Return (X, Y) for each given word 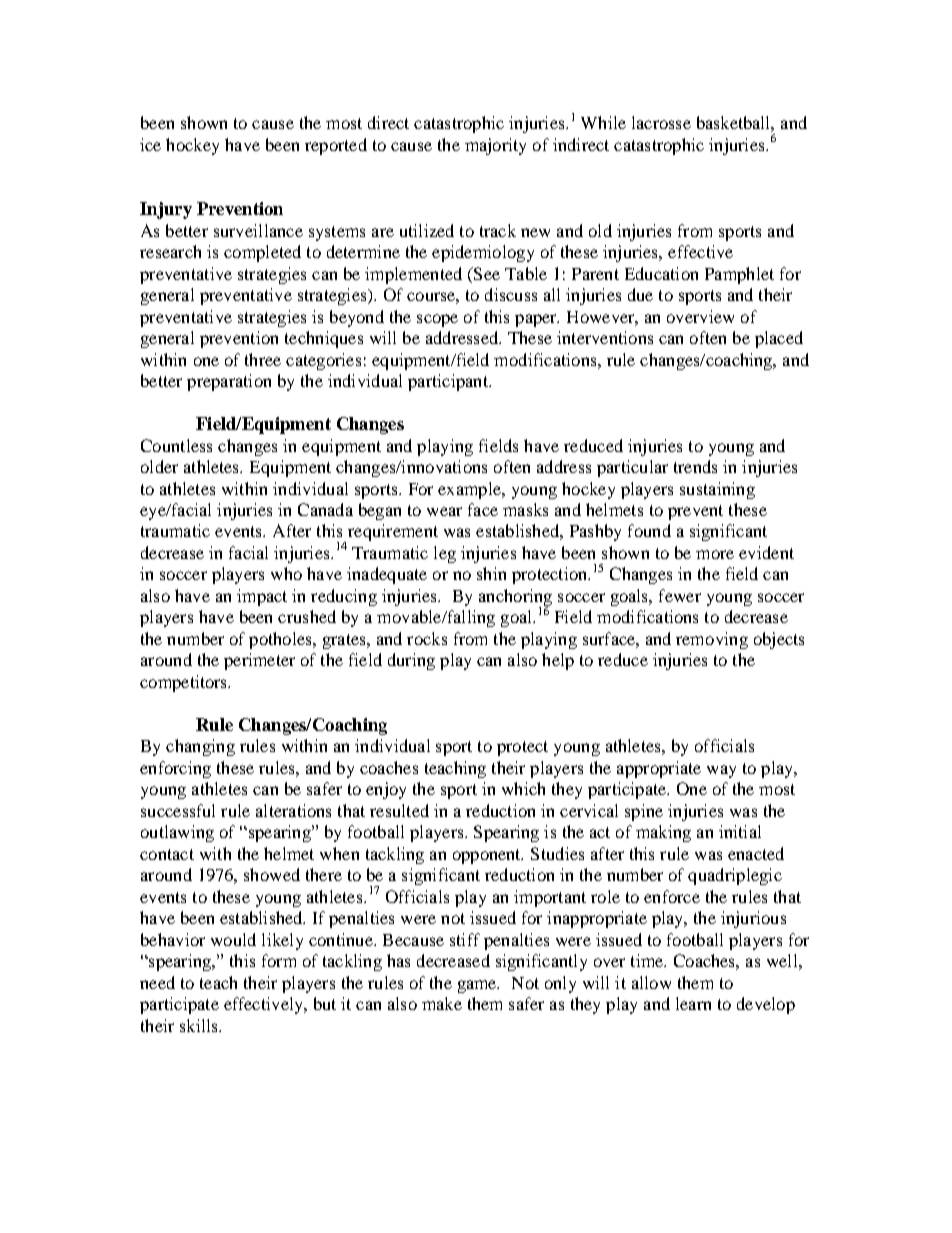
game (478, 986)
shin (491, 573)
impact (262, 597)
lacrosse (661, 122)
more (715, 554)
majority (495, 146)
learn (693, 1003)
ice (150, 144)
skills (200, 1025)
